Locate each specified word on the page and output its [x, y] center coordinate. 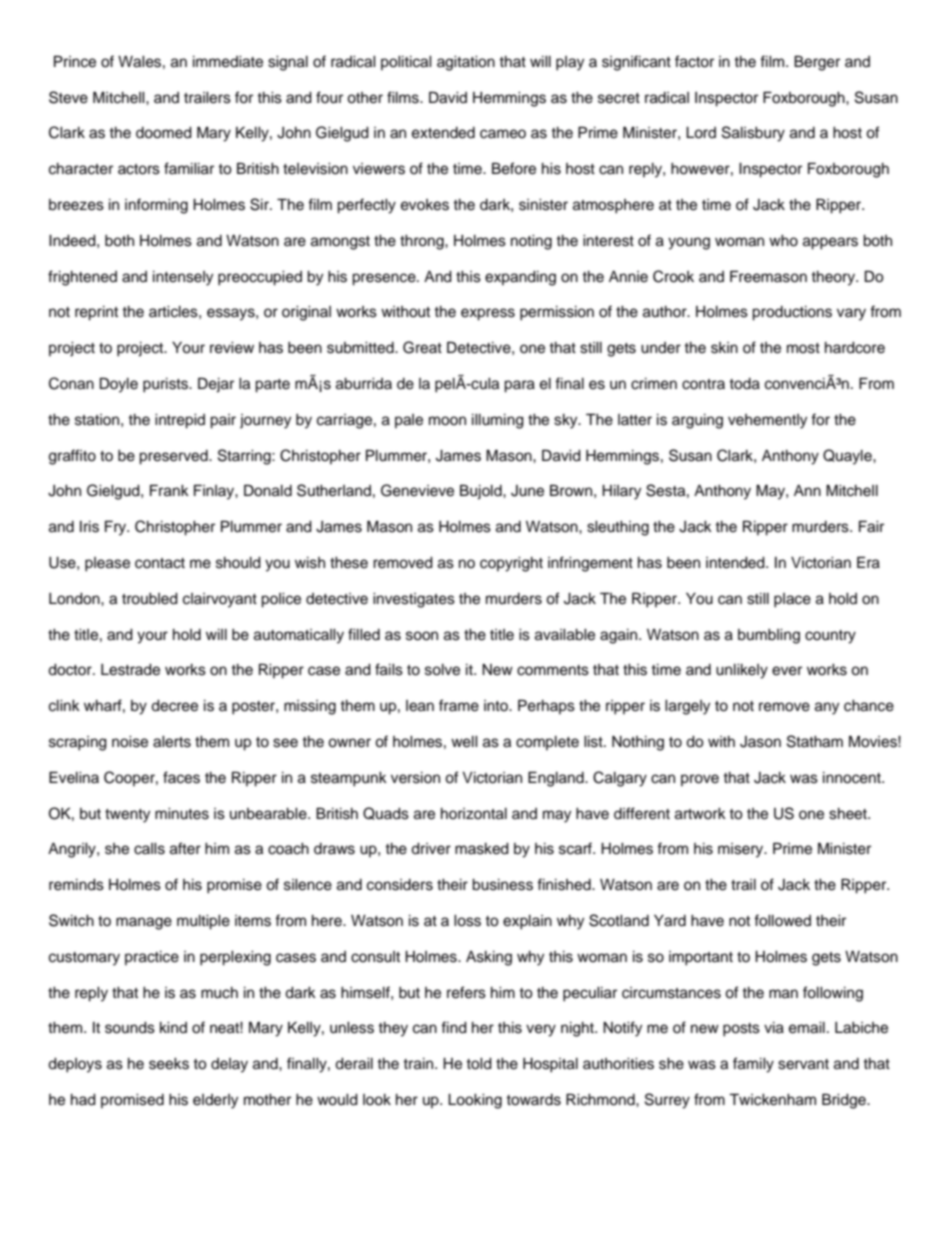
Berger [817, 63]
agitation [466, 63]
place [792, 600]
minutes [182, 814]
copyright [511, 564]
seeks [169, 1064]
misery [742, 850]
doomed [164, 133]
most [803, 348]
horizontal [474, 814]
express [488, 314]
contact [160, 563]
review [232, 348]
